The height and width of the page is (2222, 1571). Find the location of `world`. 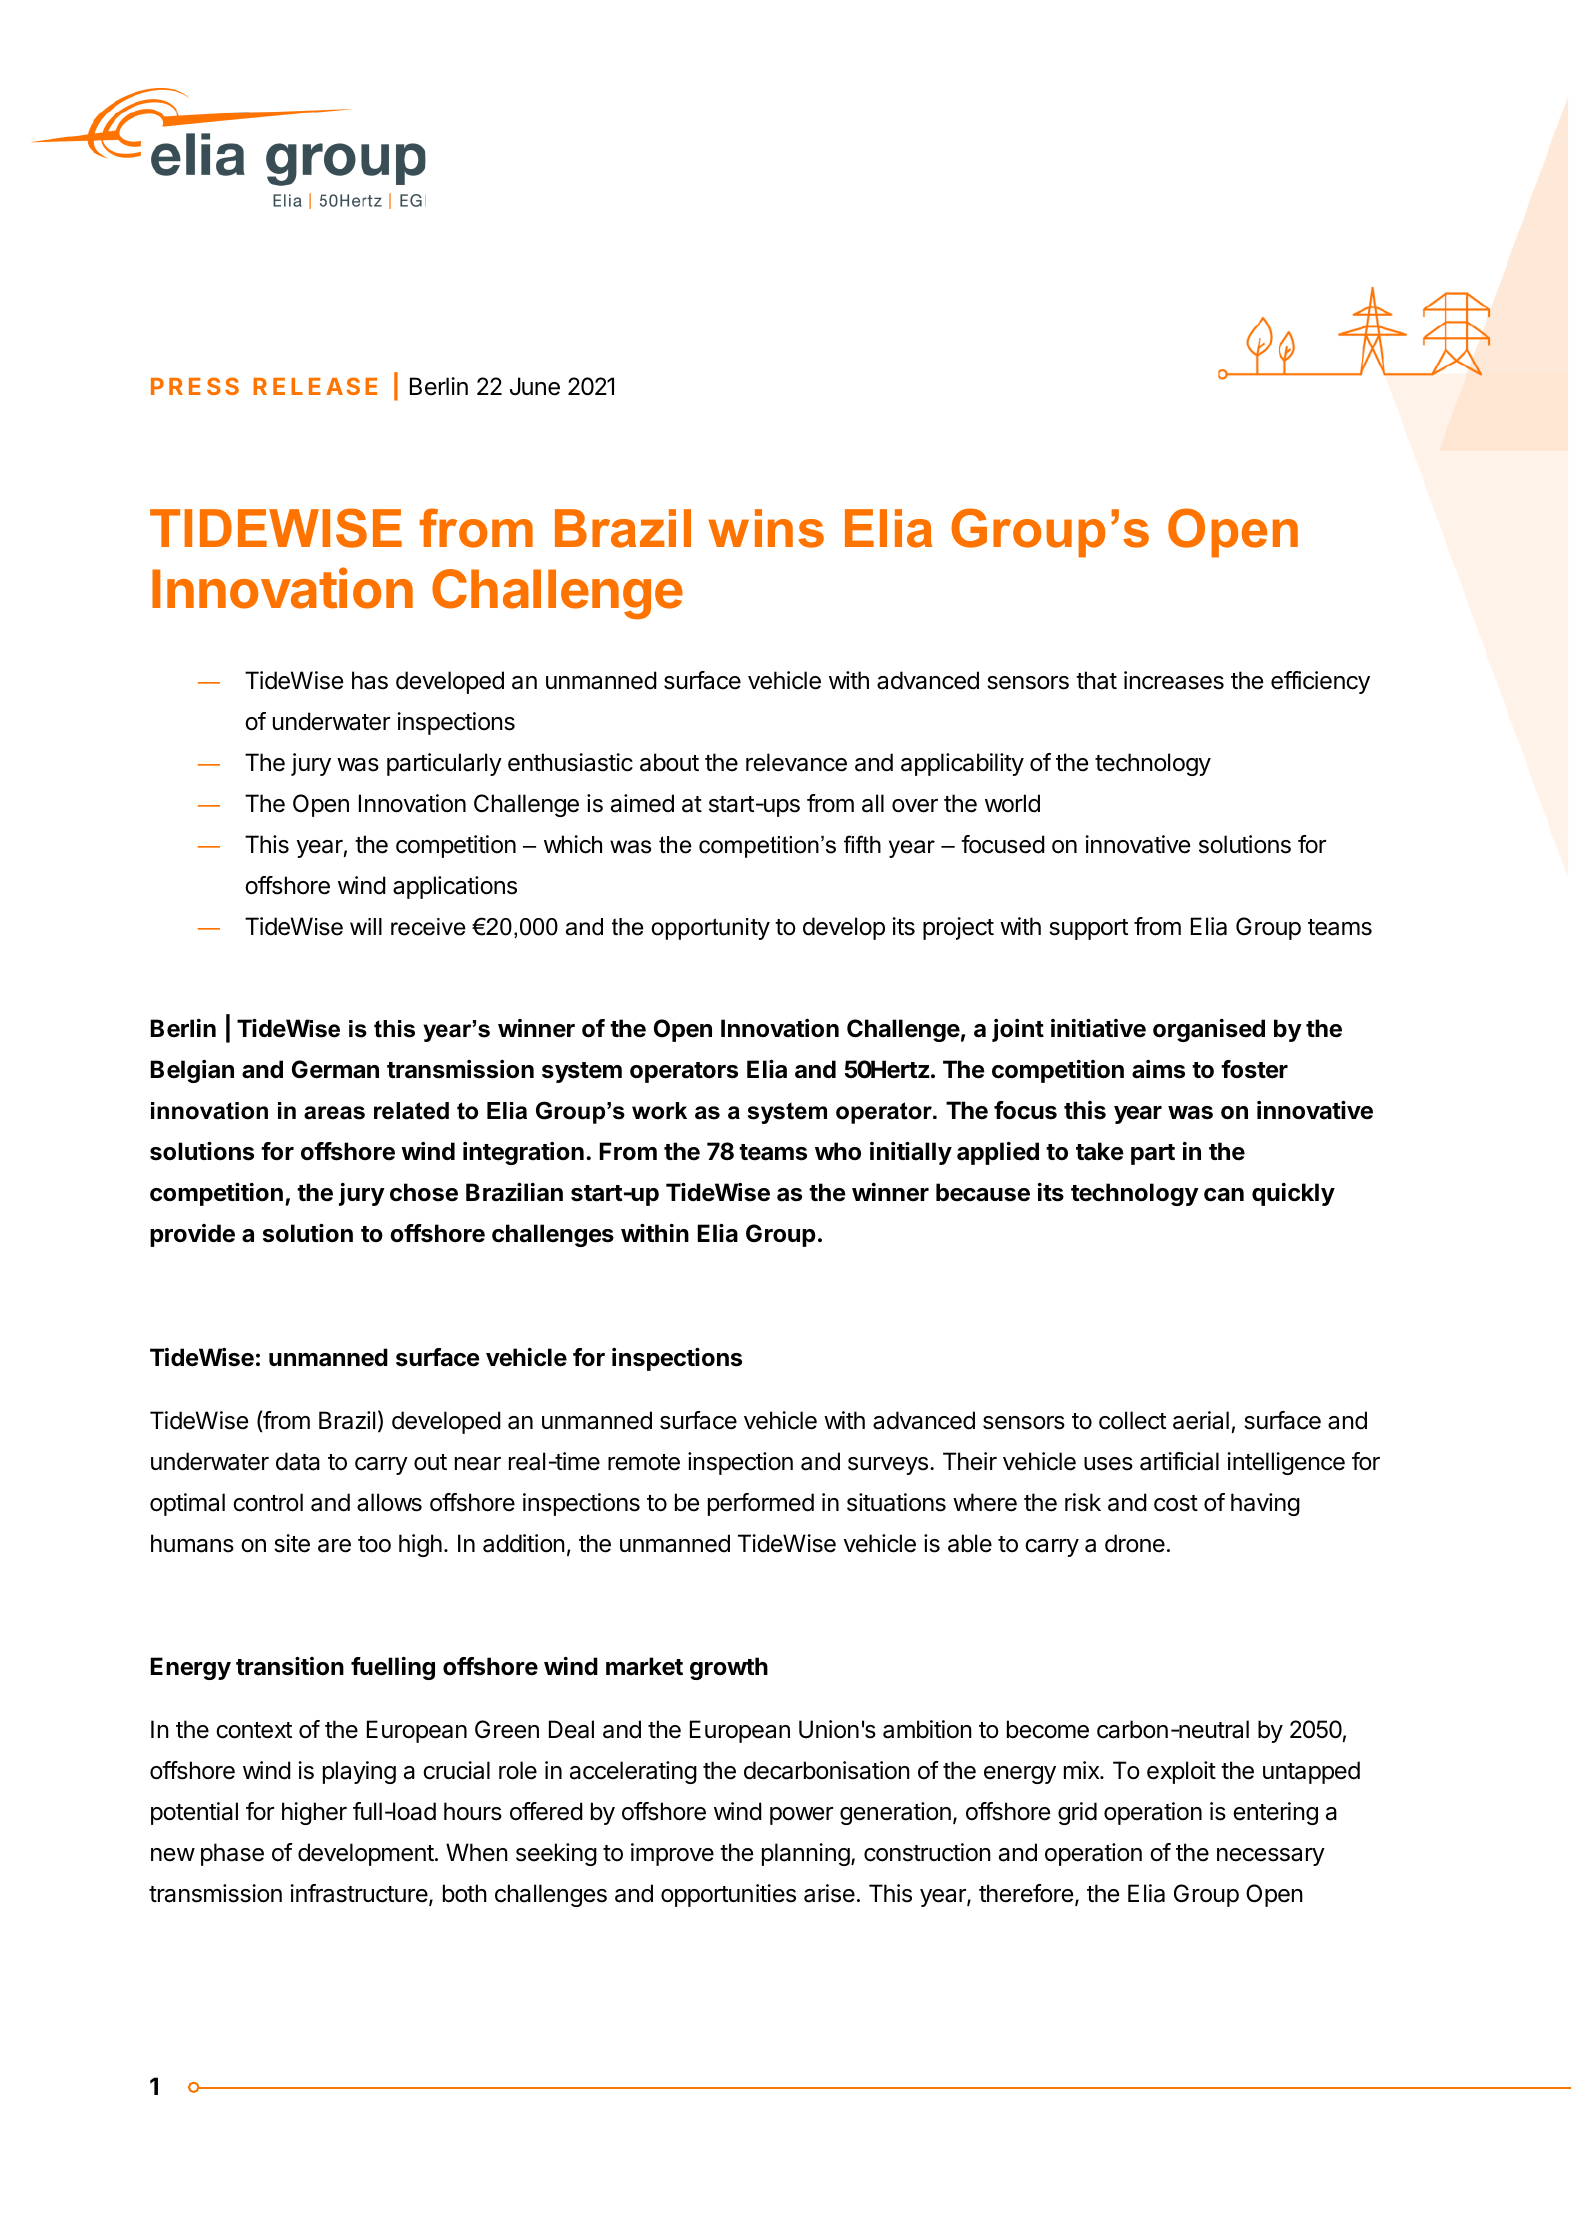

world is located at coordinates (1012, 803).
